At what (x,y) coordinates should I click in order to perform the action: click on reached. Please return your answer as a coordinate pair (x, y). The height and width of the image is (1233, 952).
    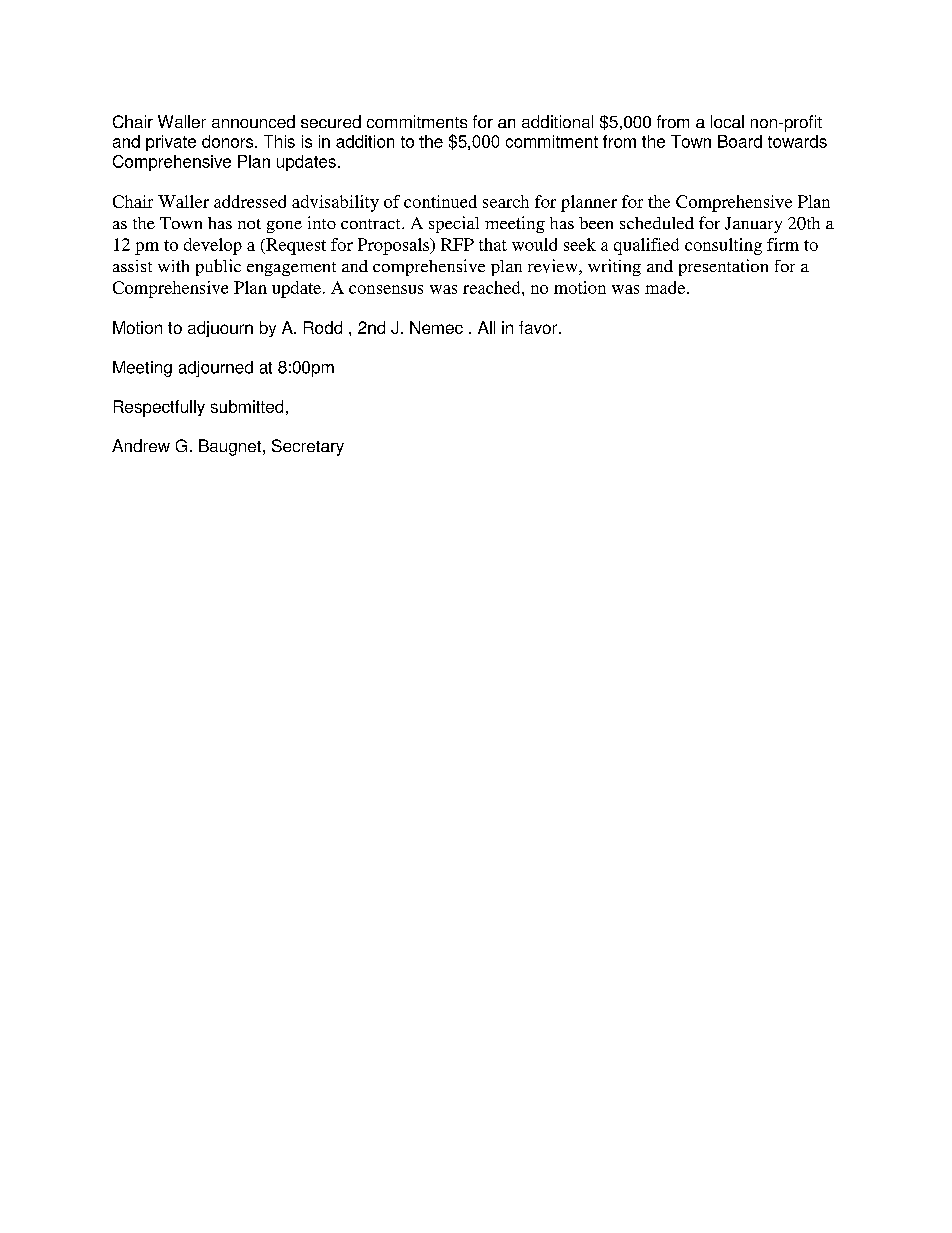
    Looking at the image, I should click on (493, 287).
